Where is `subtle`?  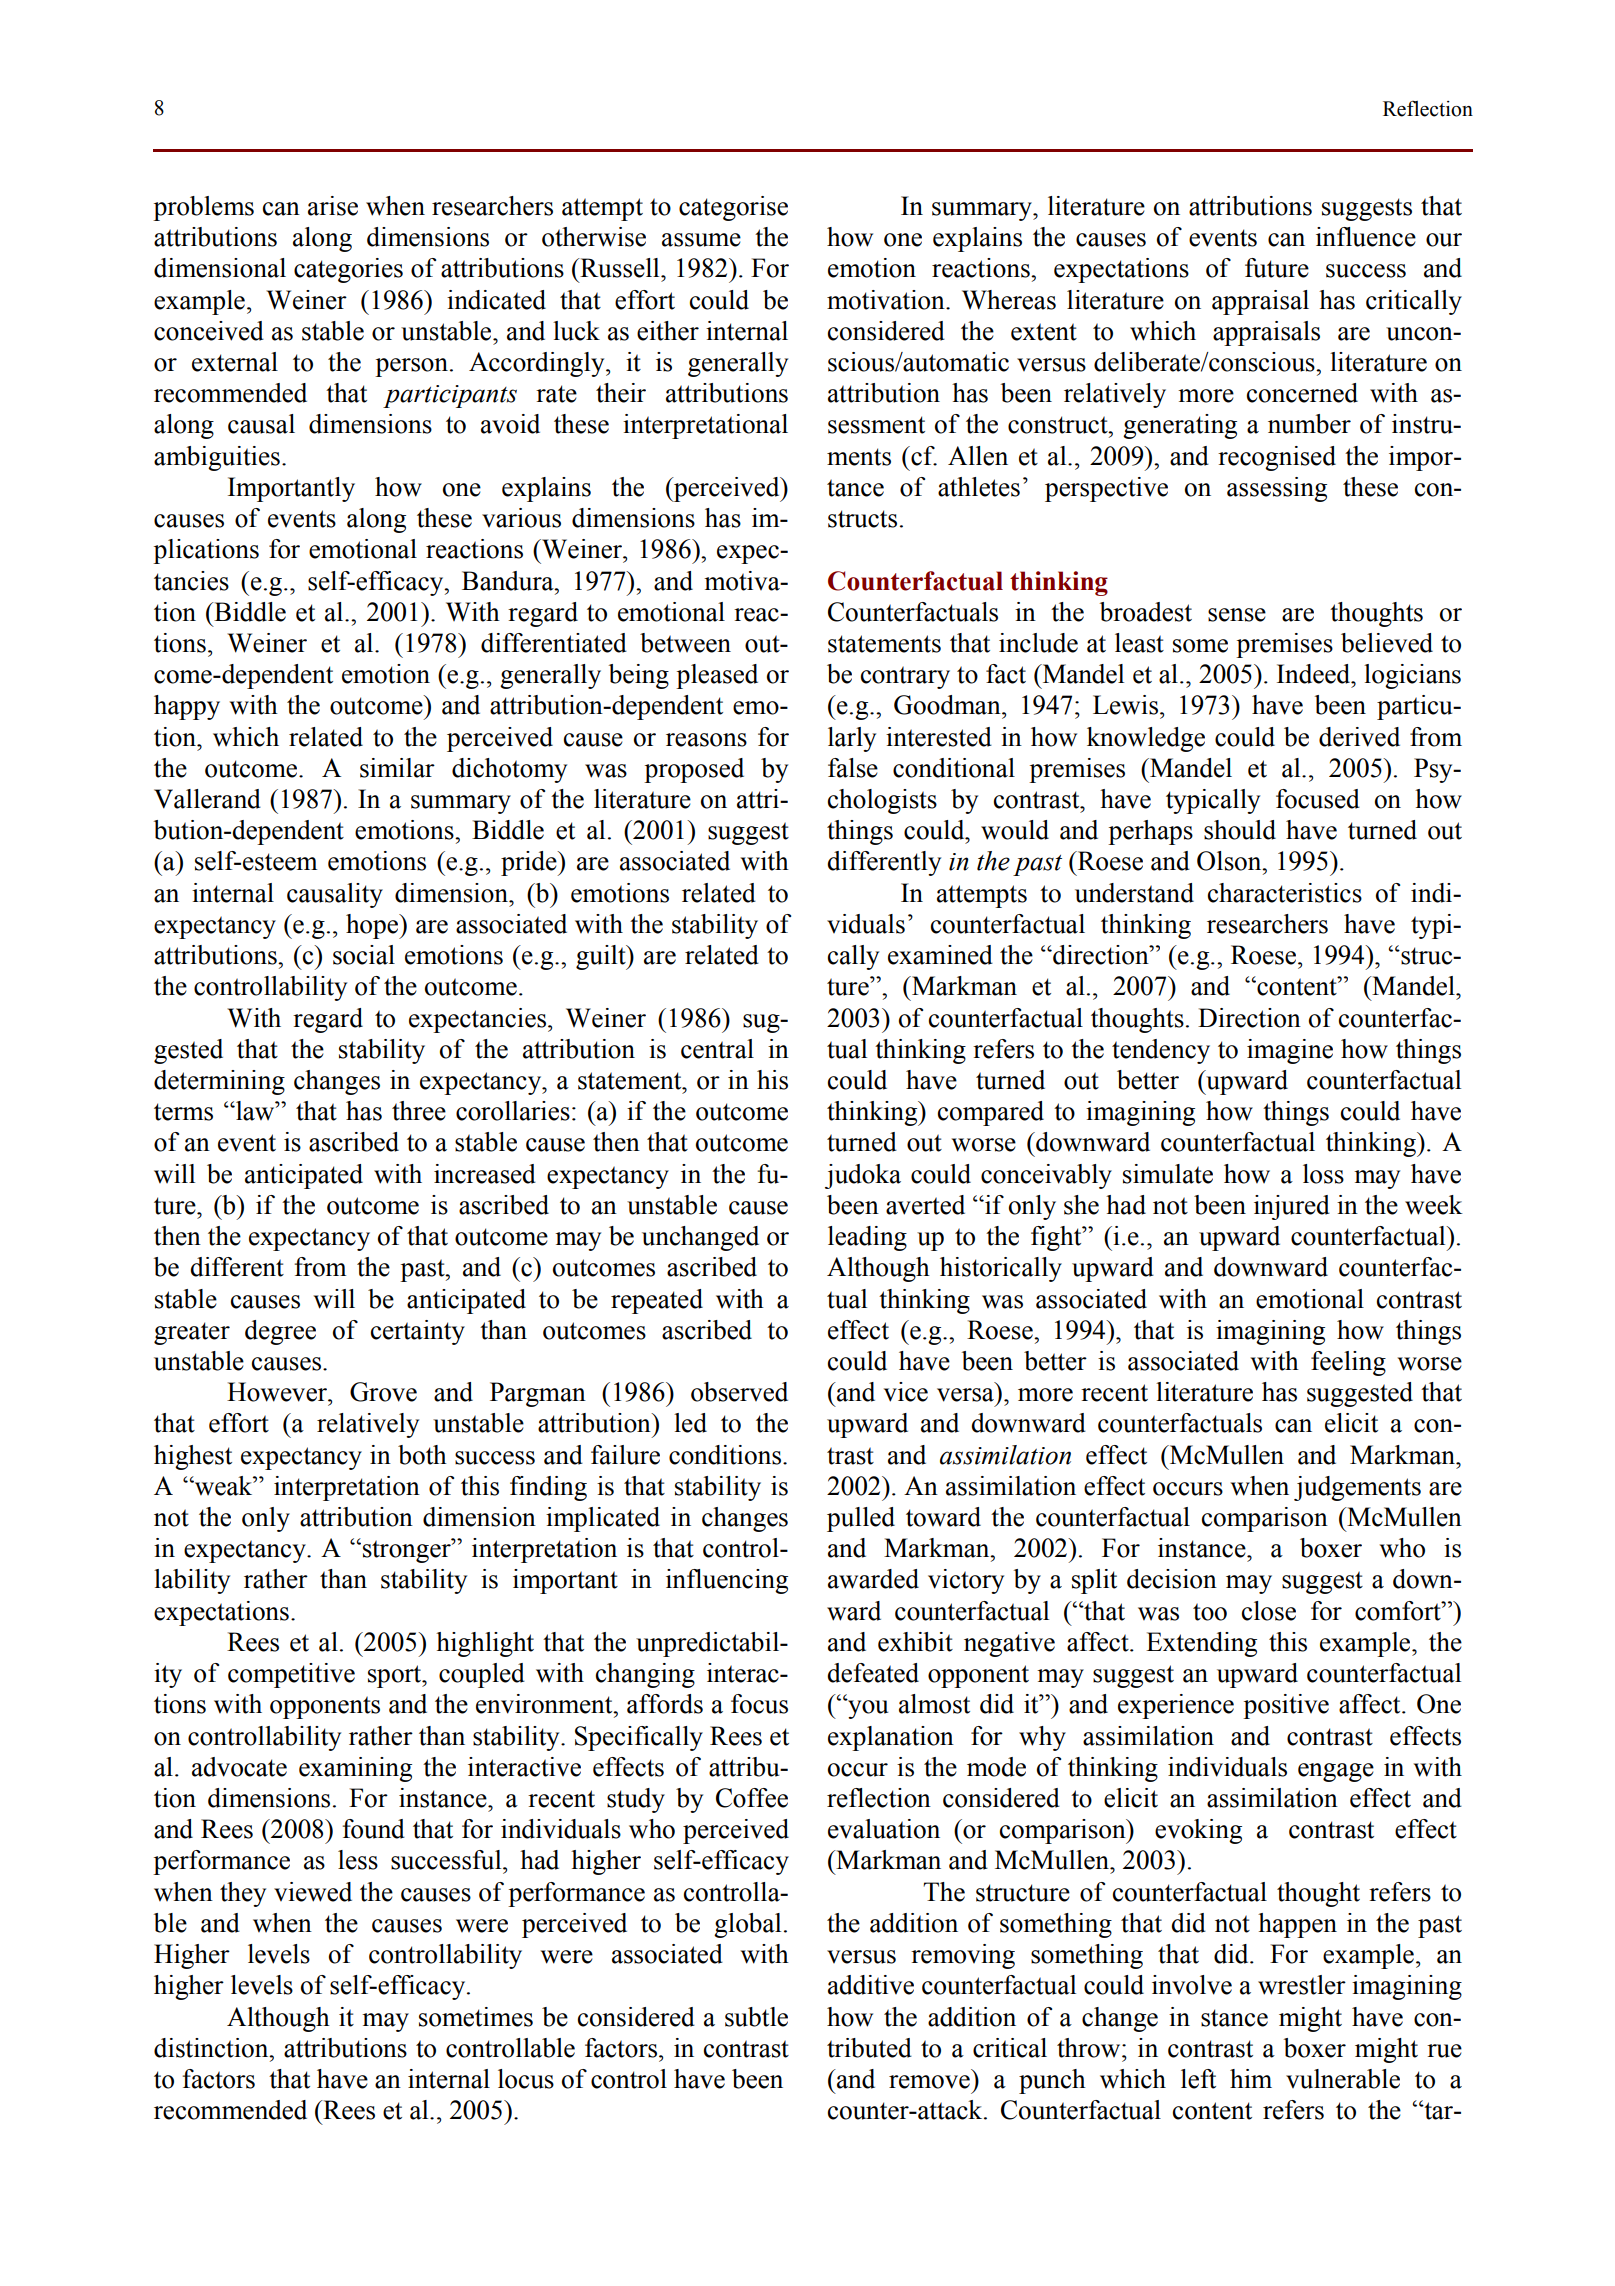 subtle is located at coordinates (756, 2017).
